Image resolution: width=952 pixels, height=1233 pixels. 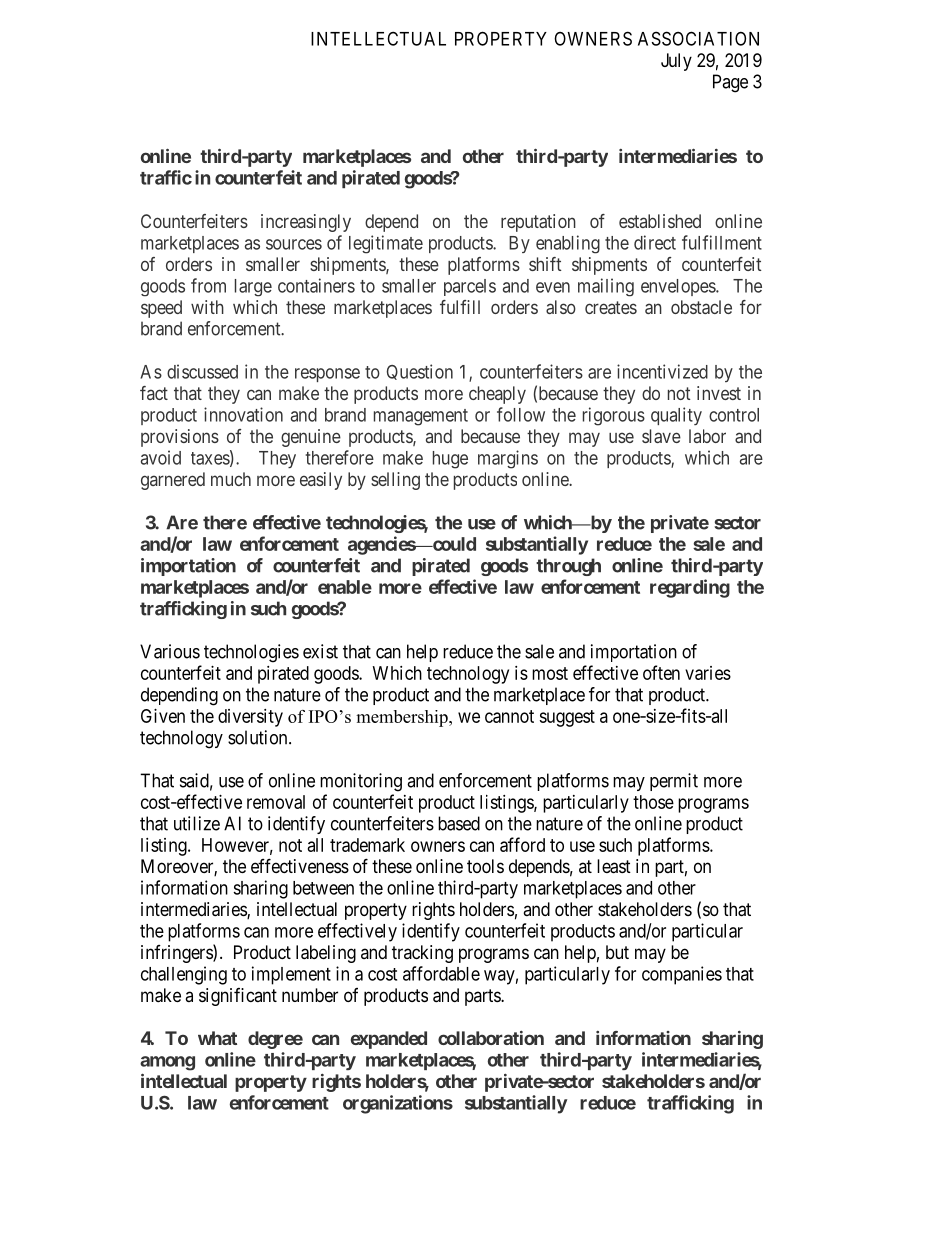 What do you see at coordinates (676, 62) in the image?
I see `July` at bounding box center [676, 62].
